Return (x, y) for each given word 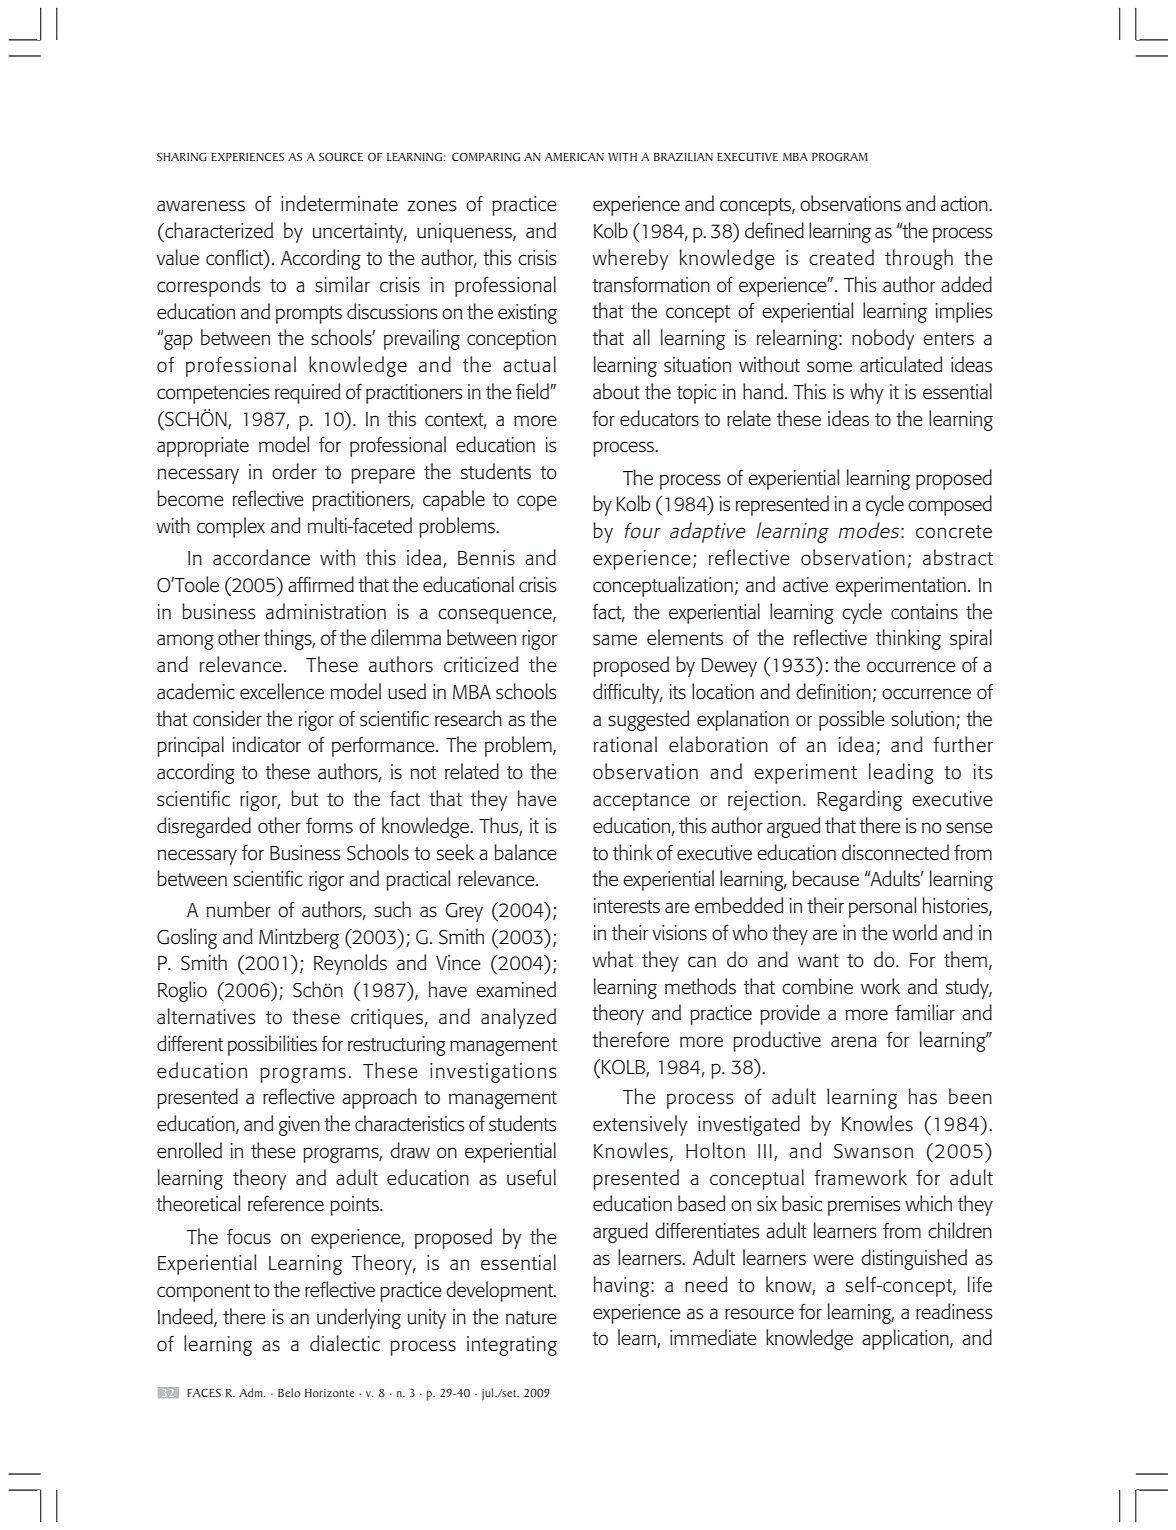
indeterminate (339, 203)
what (612, 959)
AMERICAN (574, 157)
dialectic (345, 1343)
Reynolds (350, 964)
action (965, 204)
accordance (261, 557)
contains (924, 612)
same (615, 640)
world (914, 932)
